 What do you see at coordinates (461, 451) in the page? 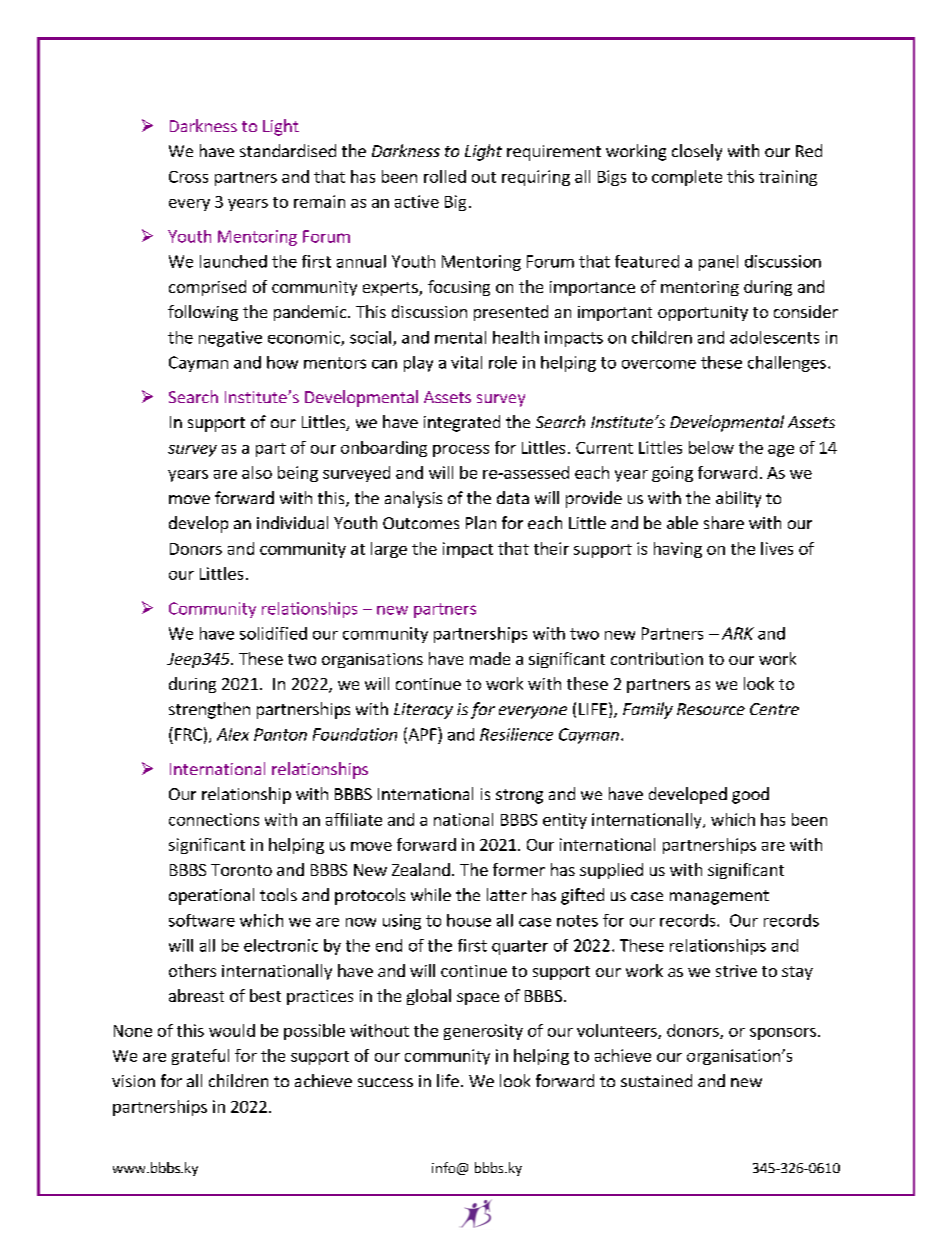
I see `process` at bounding box center [461, 451].
